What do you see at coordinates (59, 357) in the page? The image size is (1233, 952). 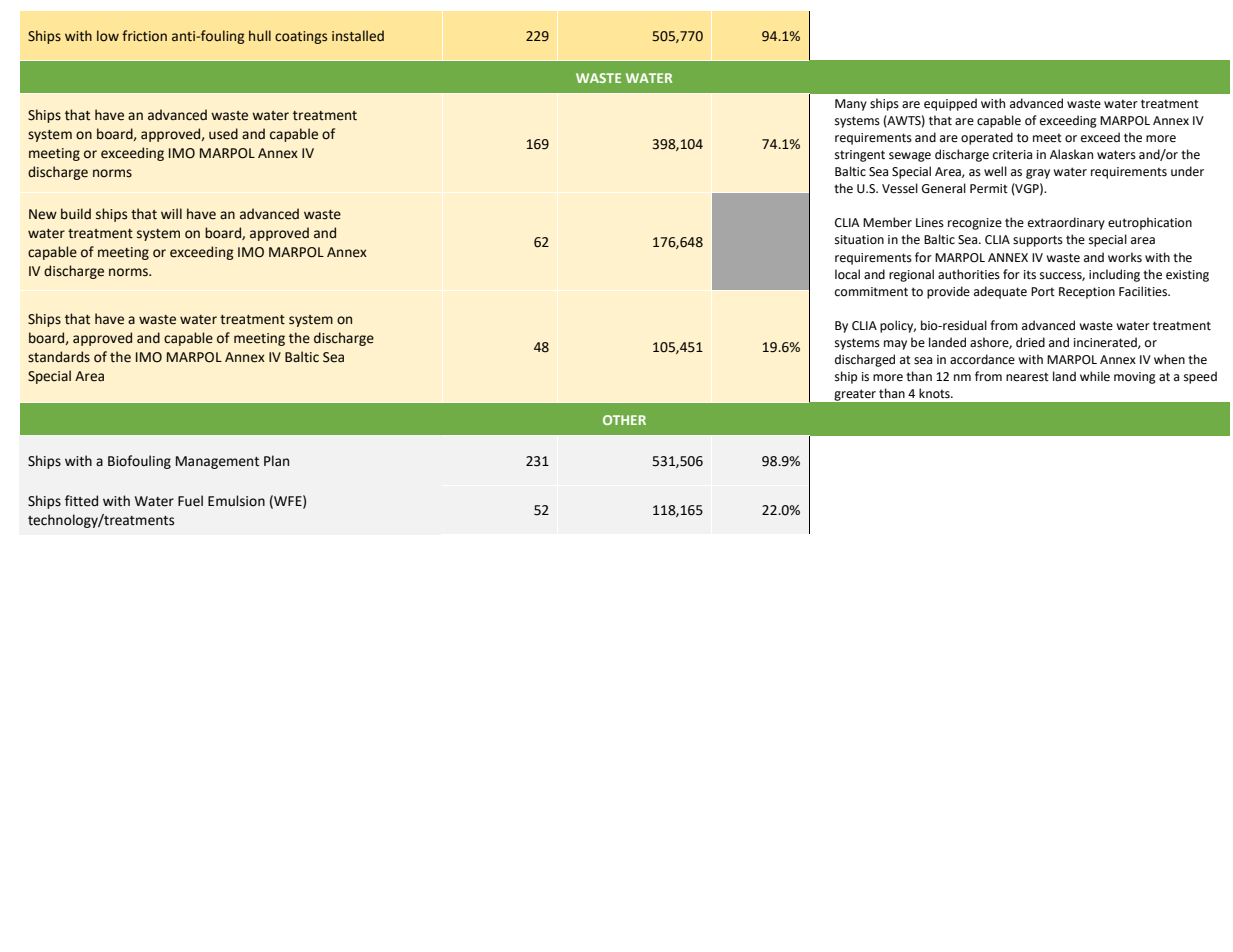 I see `standards` at bounding box center [59, 357].
